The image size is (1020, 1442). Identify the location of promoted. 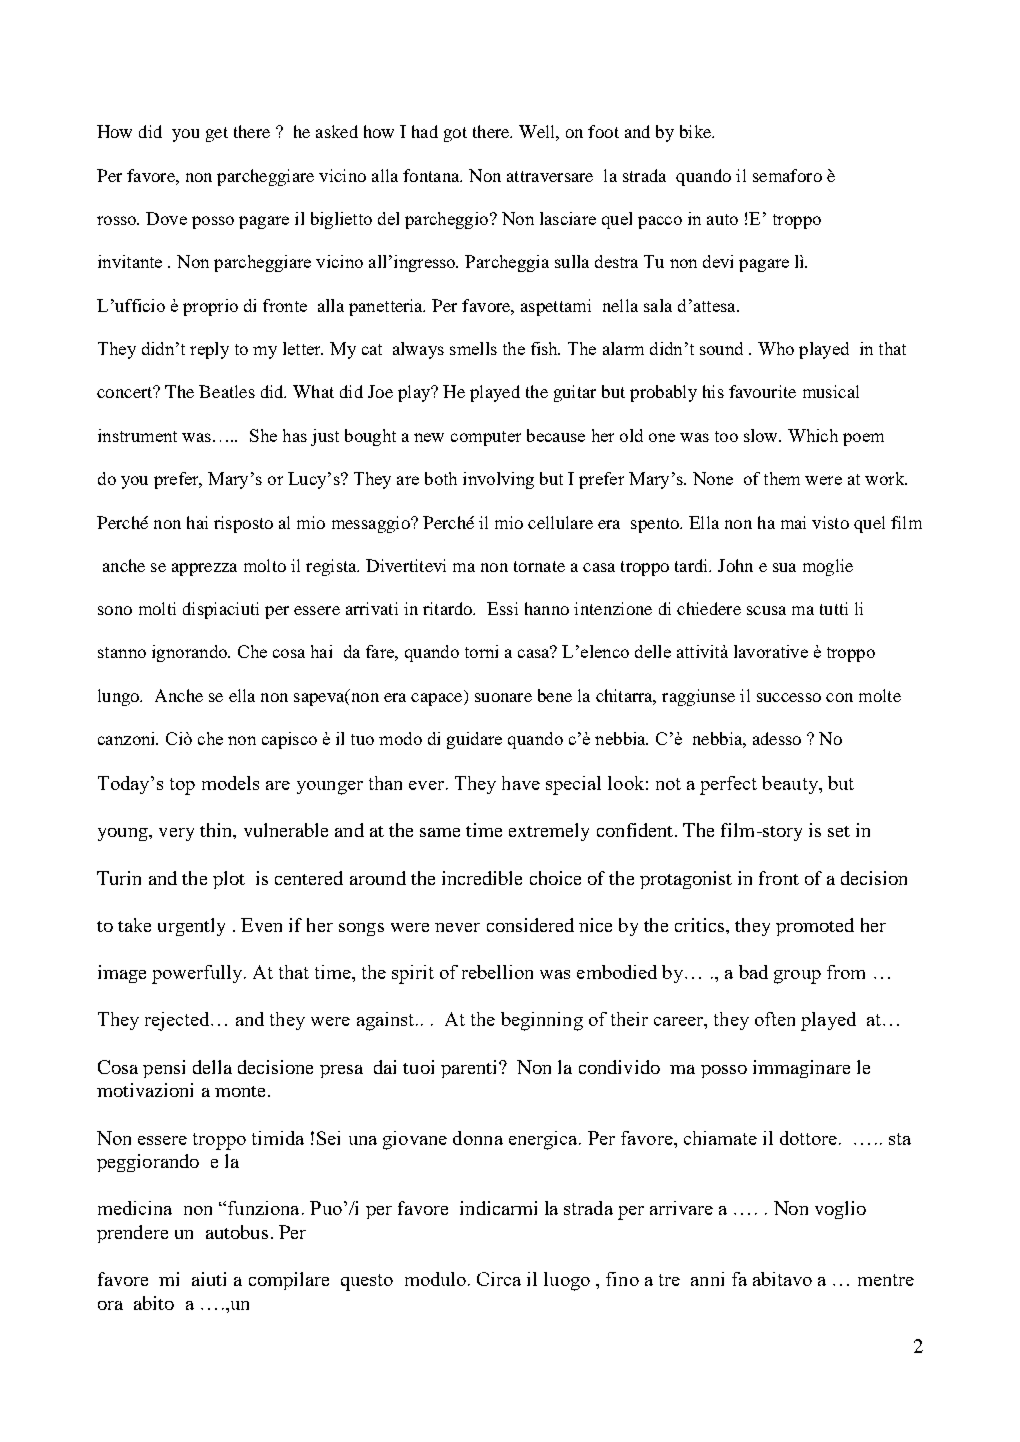
(815, 927).
